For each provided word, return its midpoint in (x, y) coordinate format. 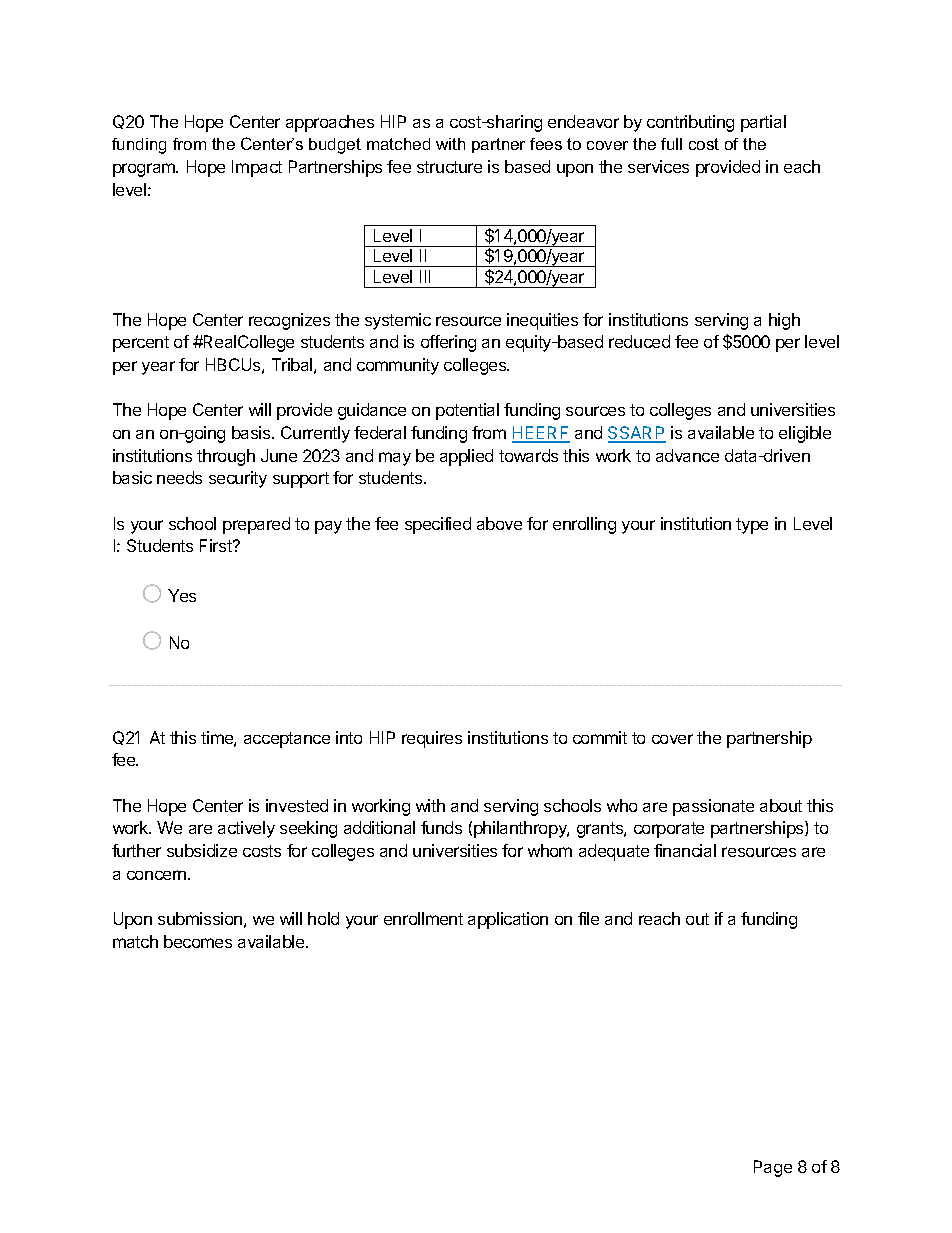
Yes (182, 595)
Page (773, 1168)
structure (449, 167)
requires (432, 739)
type (752, 526)
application (508, 920)
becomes (198, 941)
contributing (690, 123)
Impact (257, 168)
